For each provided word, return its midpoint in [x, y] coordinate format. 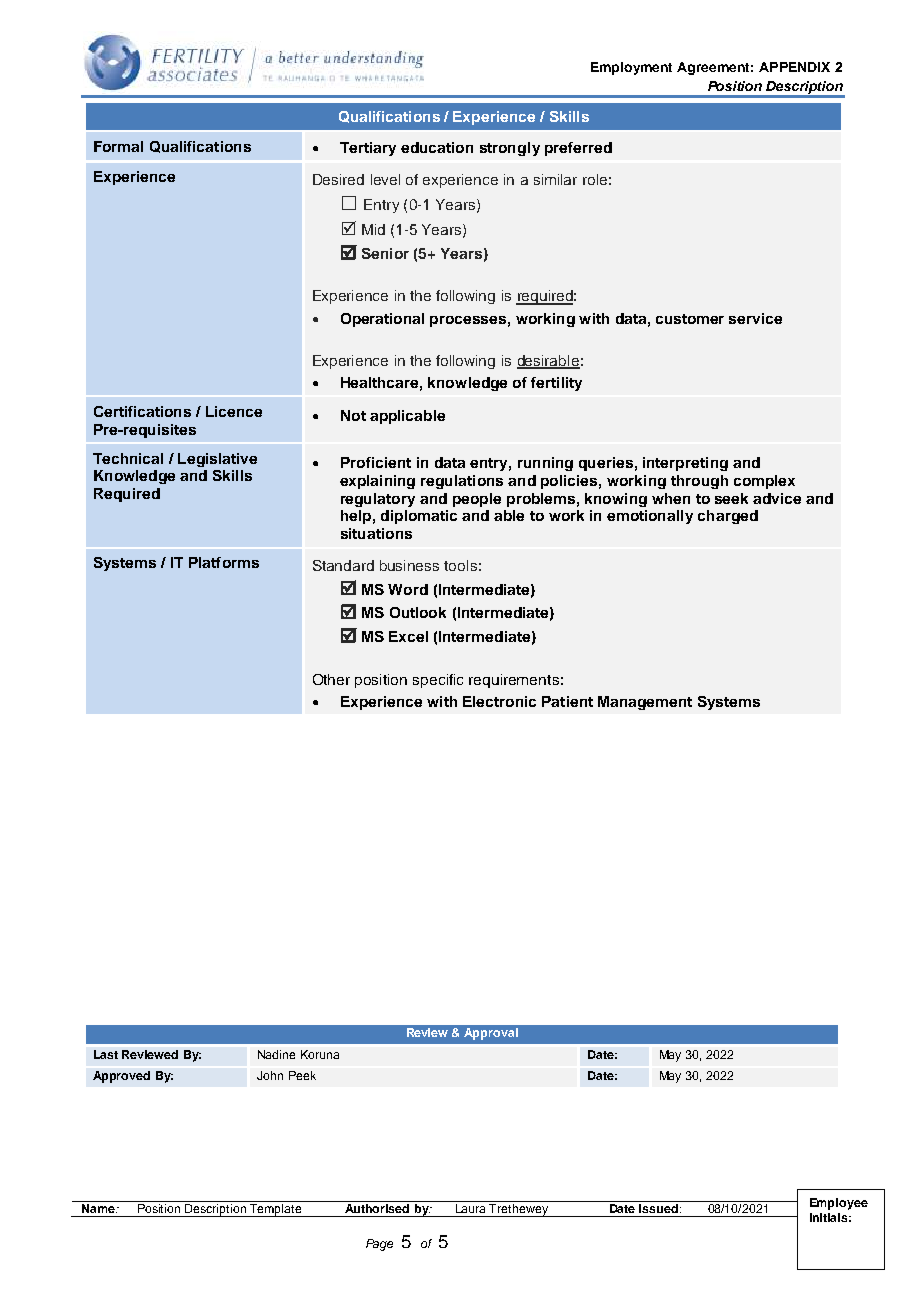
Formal [118, 146]
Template [276, 1210]
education [437, 147]
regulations [462, 482]
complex [764, 482]
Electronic [499, 701]
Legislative [217, 460]
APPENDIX [794, 67]
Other [331, 679]
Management [645, 703]
